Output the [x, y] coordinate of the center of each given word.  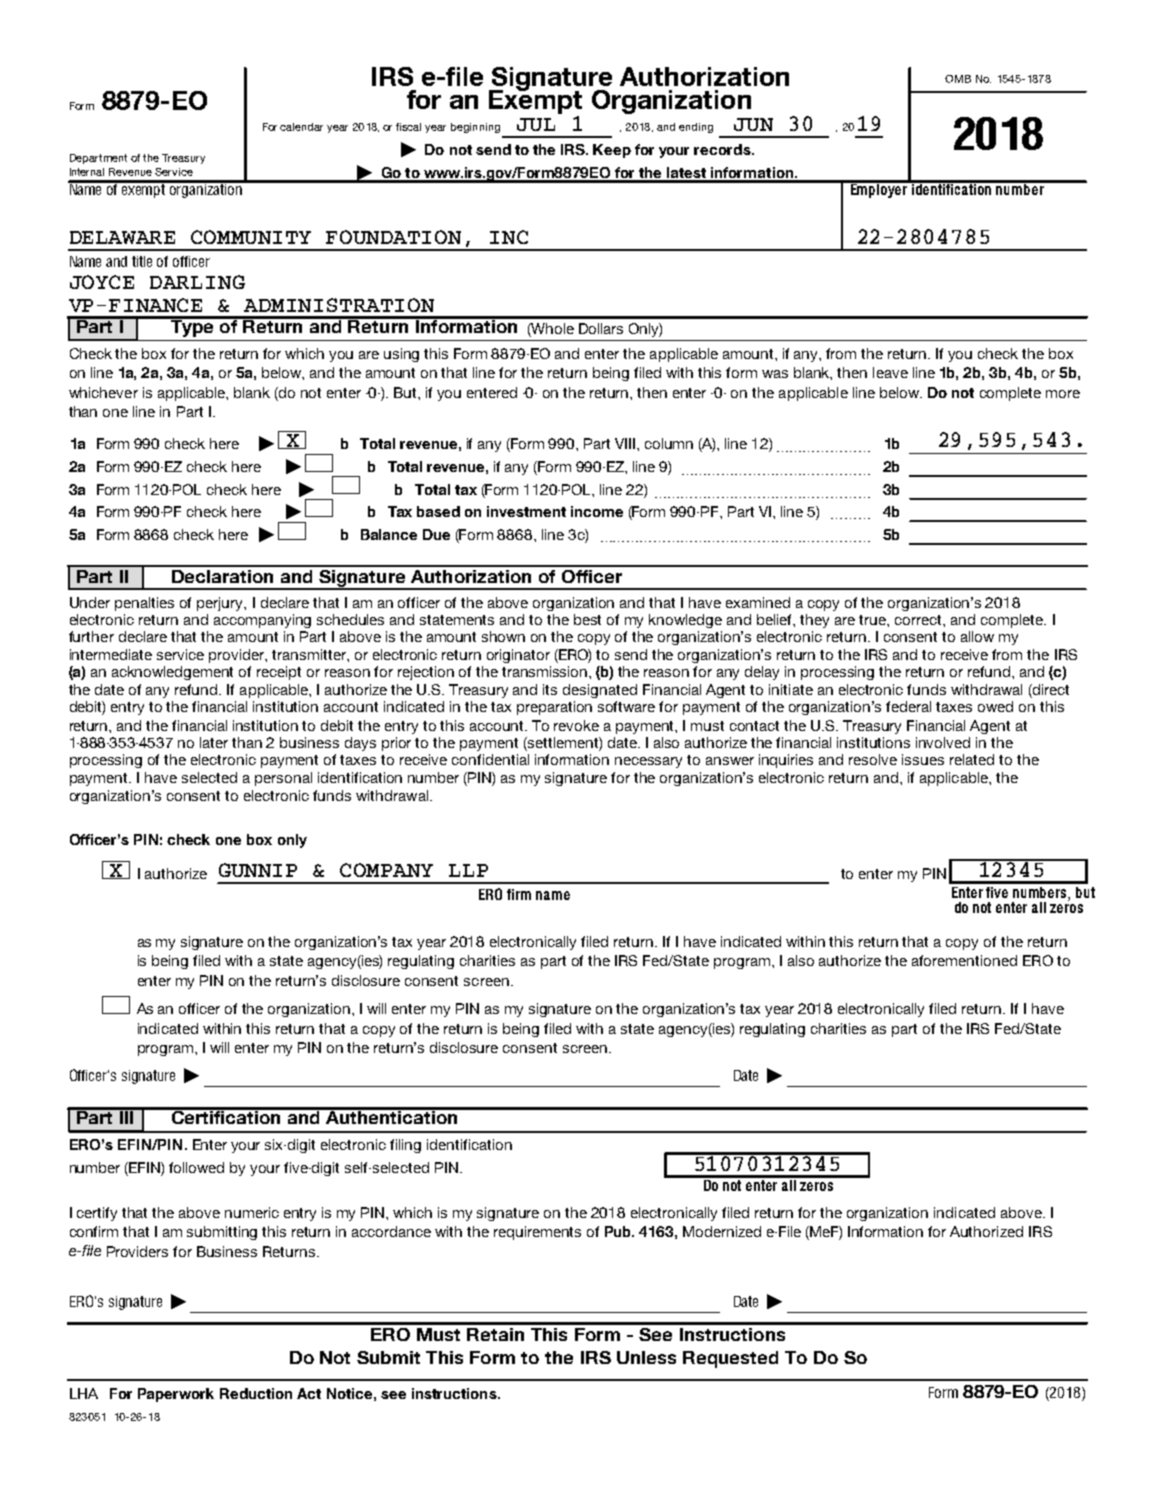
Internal [87, 172]
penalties [144, 604]
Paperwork [176, 1395]
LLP [468, 870]
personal [283, 779]
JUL [536, 124]
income [597, 511]
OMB [958, 79]
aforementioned [964, 960]
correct [919, 620]
